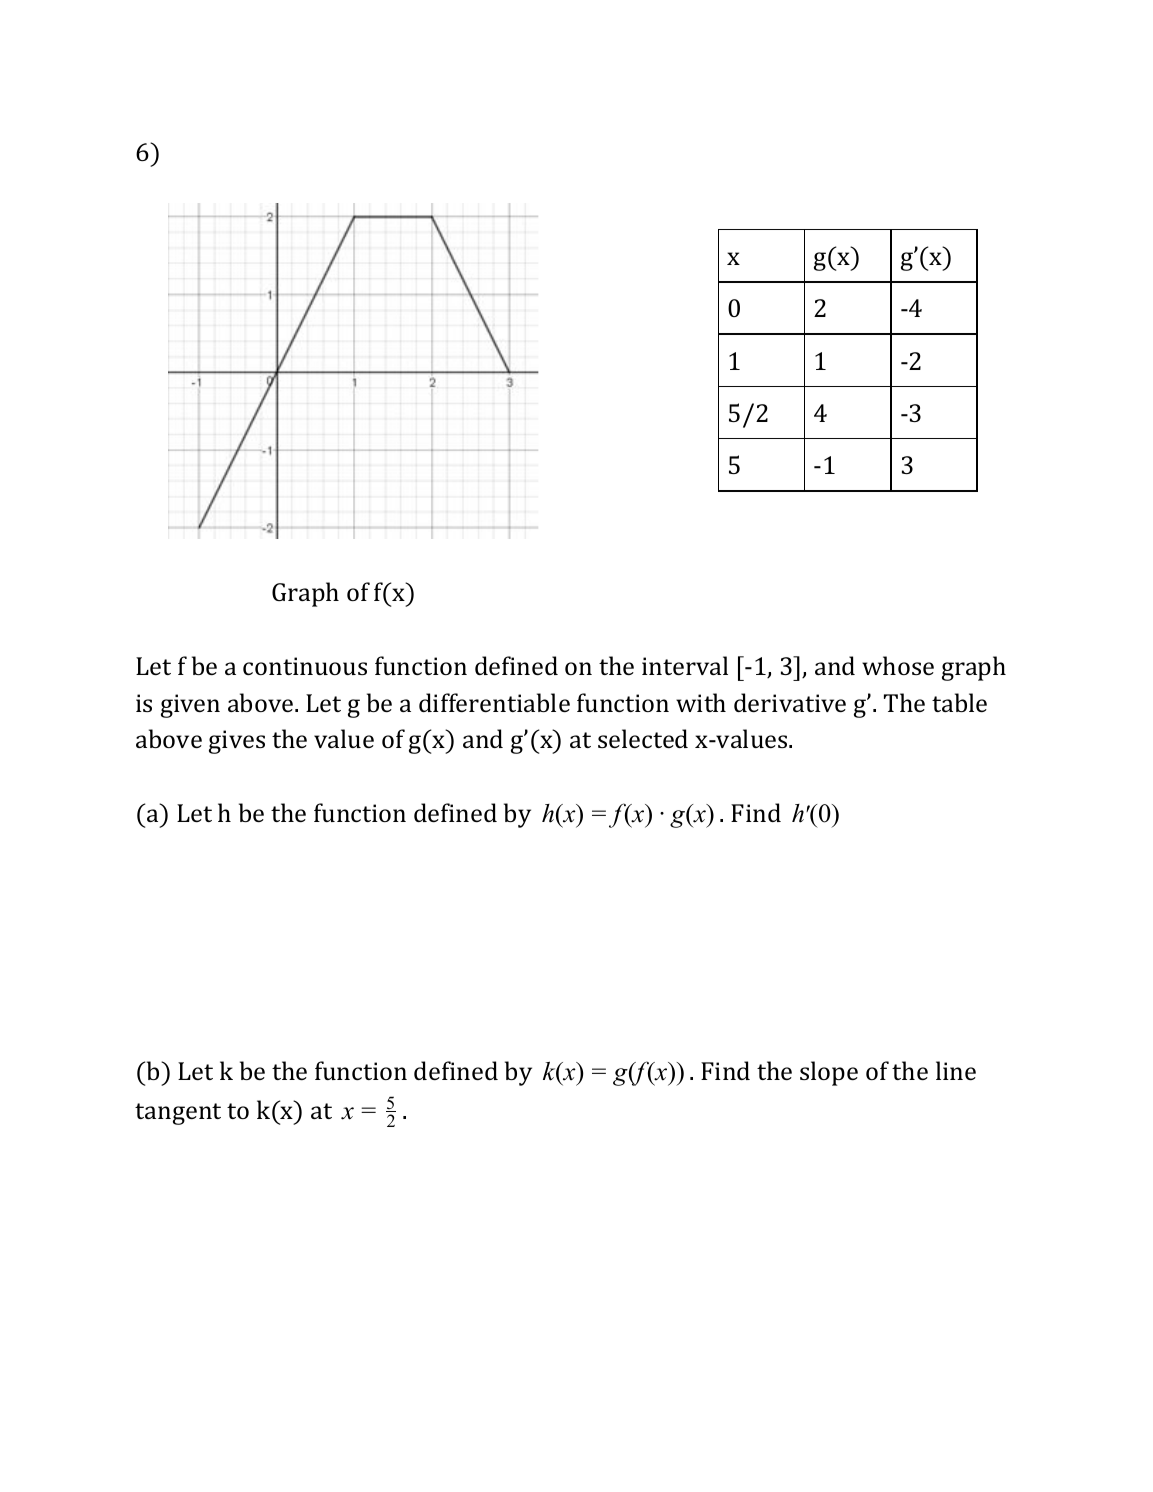 Image resolution: width=1153 pixels, height=1492 pixels. I want to click on continuous, so click(305, 666).
